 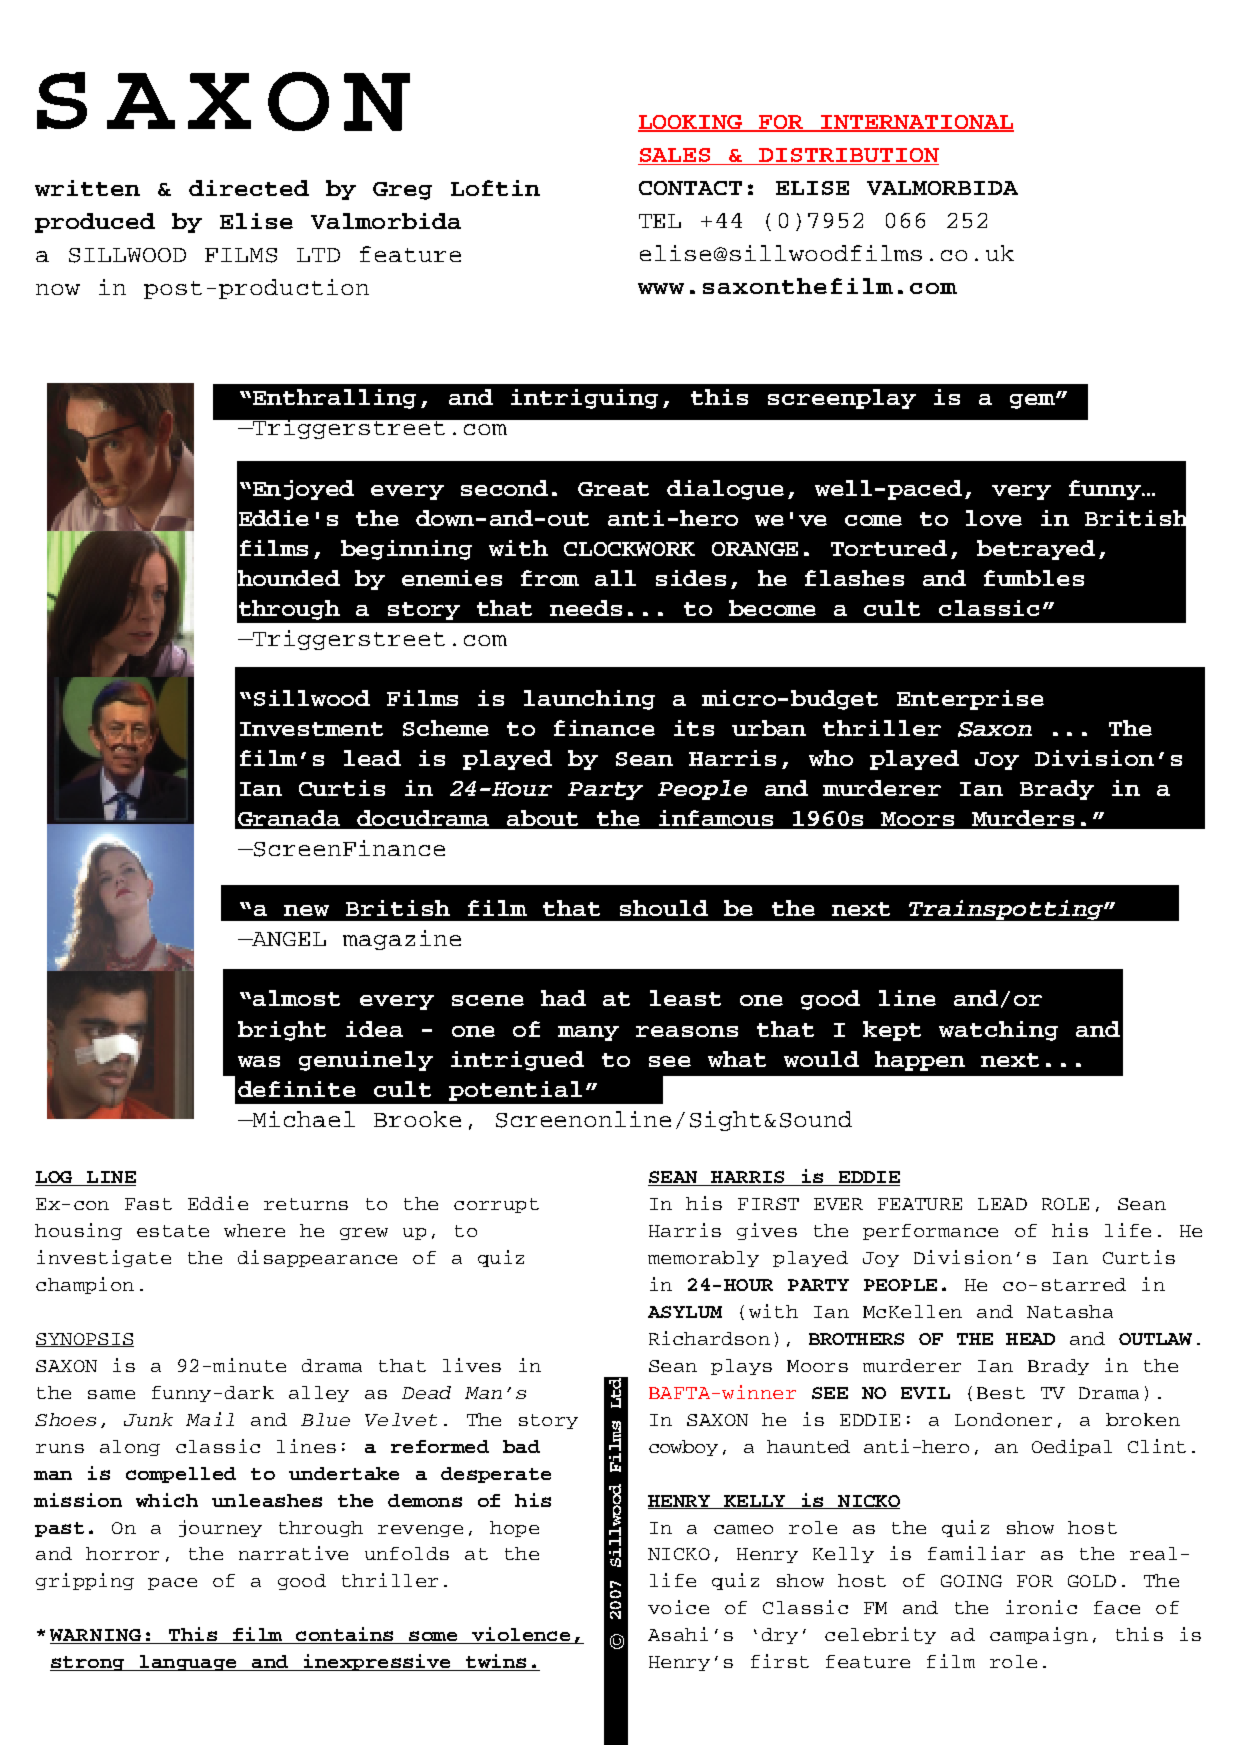 I want to click on directed, so click(x=249, y=188).
